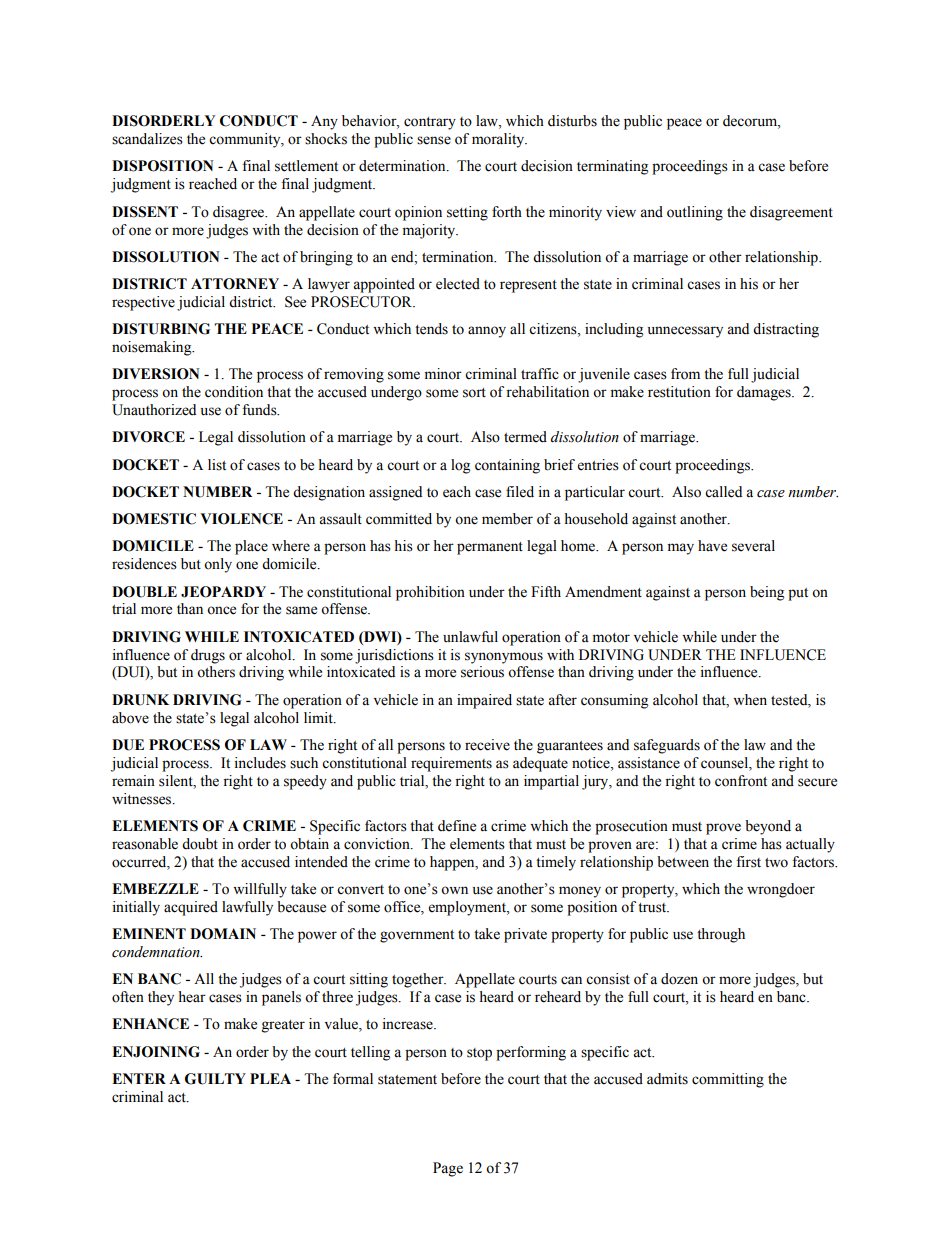  What do you see at coordinates (748, 862) in the document?
I see `first` at bounding box center [748, 862].
